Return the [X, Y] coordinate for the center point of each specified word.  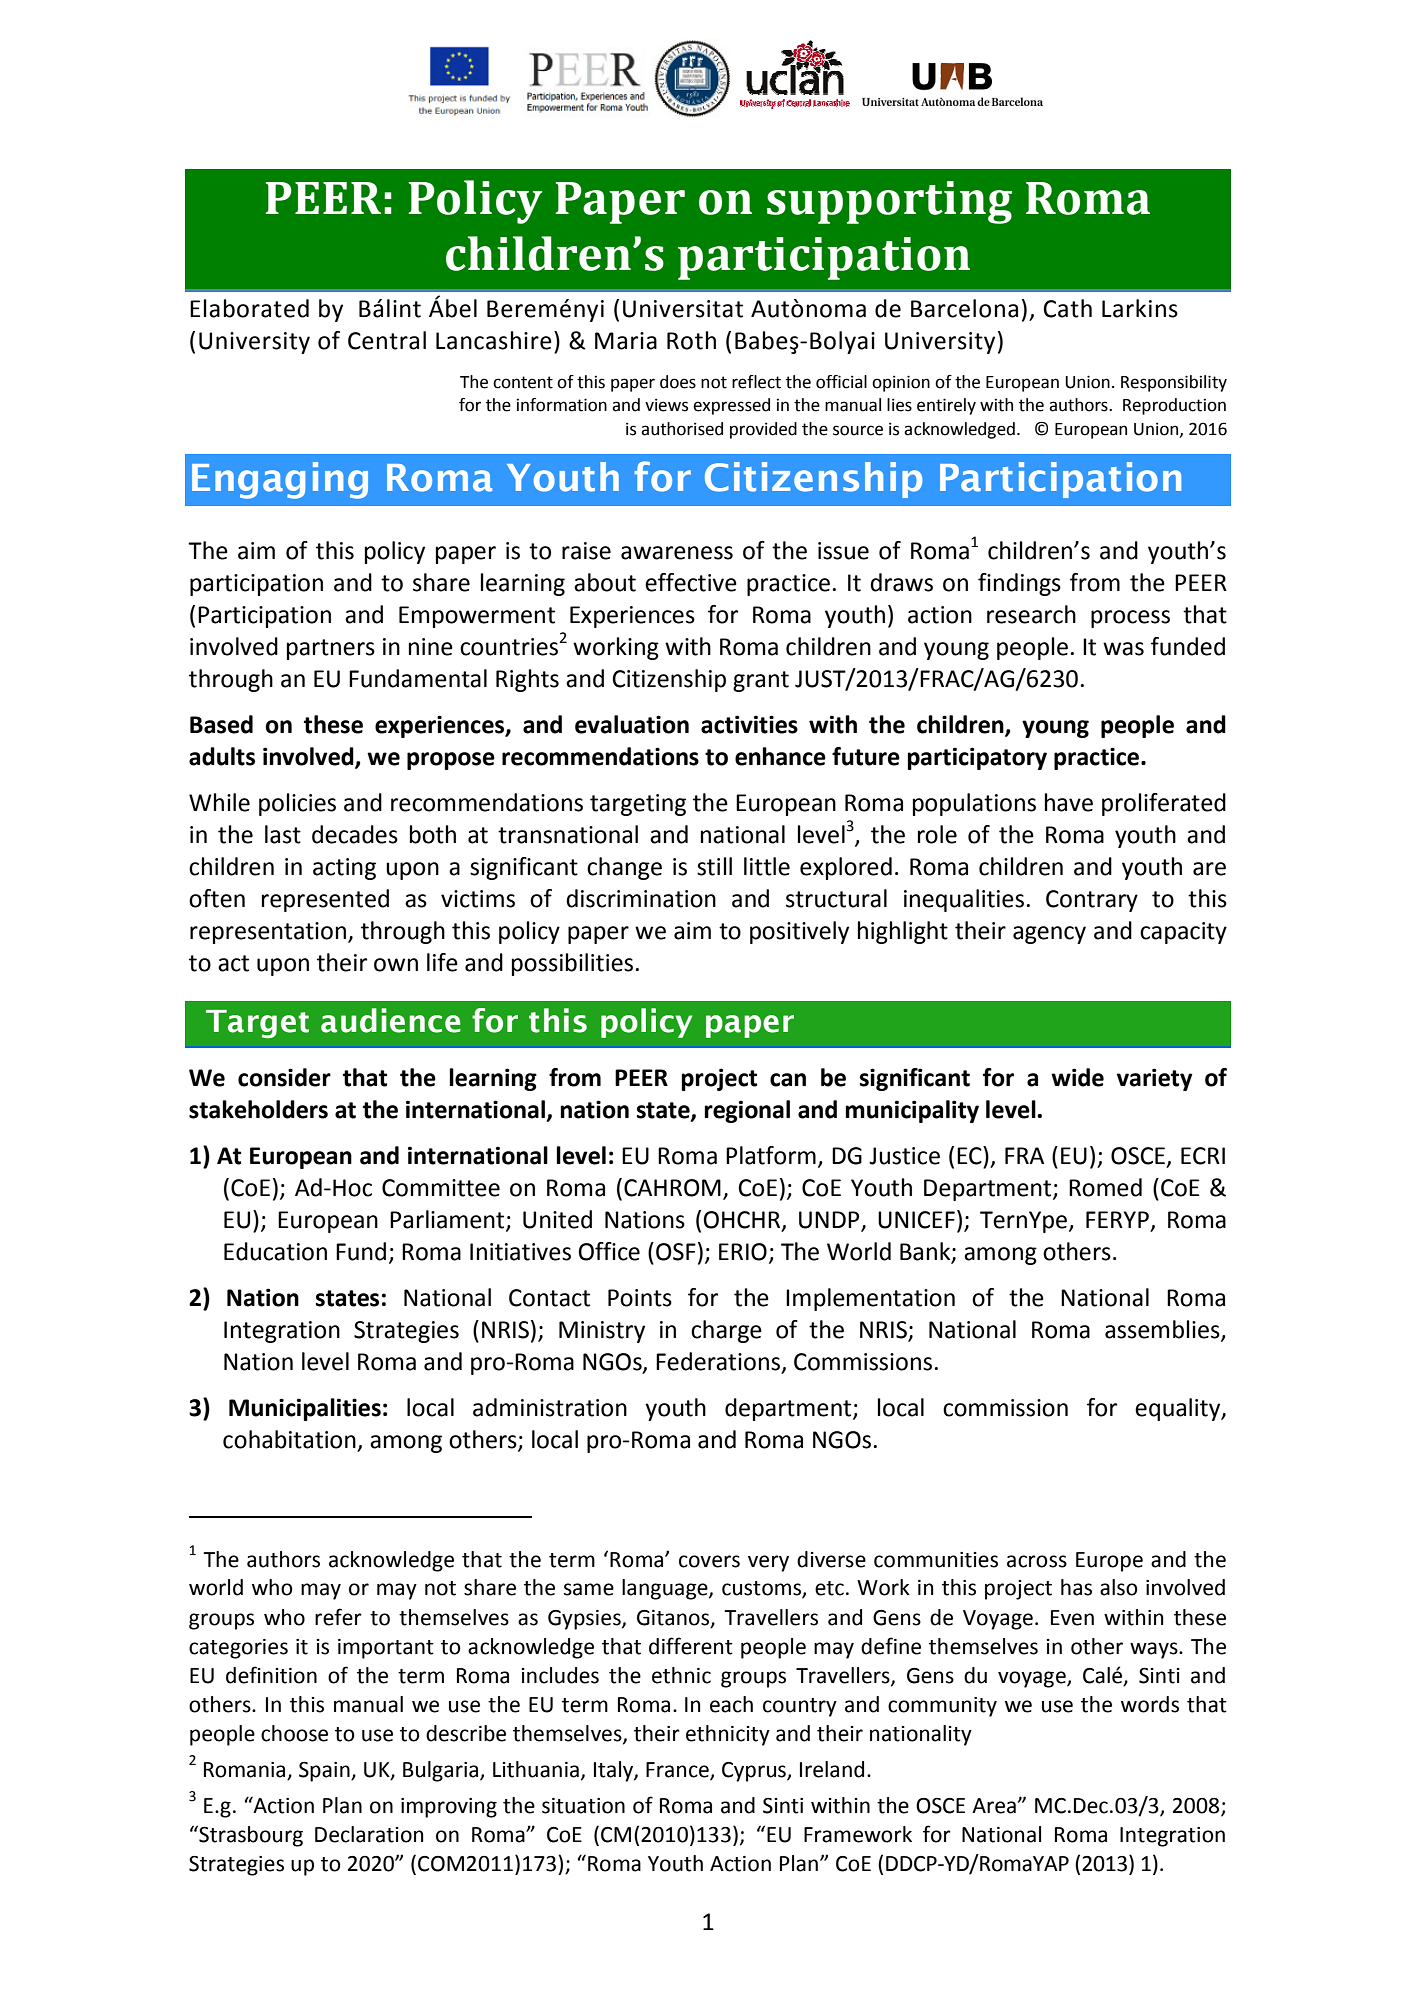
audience [391, 1020]
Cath [1067, 308]
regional [747, 1111]
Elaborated [249, 308]
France [678, 1771]
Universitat [683, 309]
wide [1077, 1077]
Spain [325, 1772]
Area [994, 1806]
